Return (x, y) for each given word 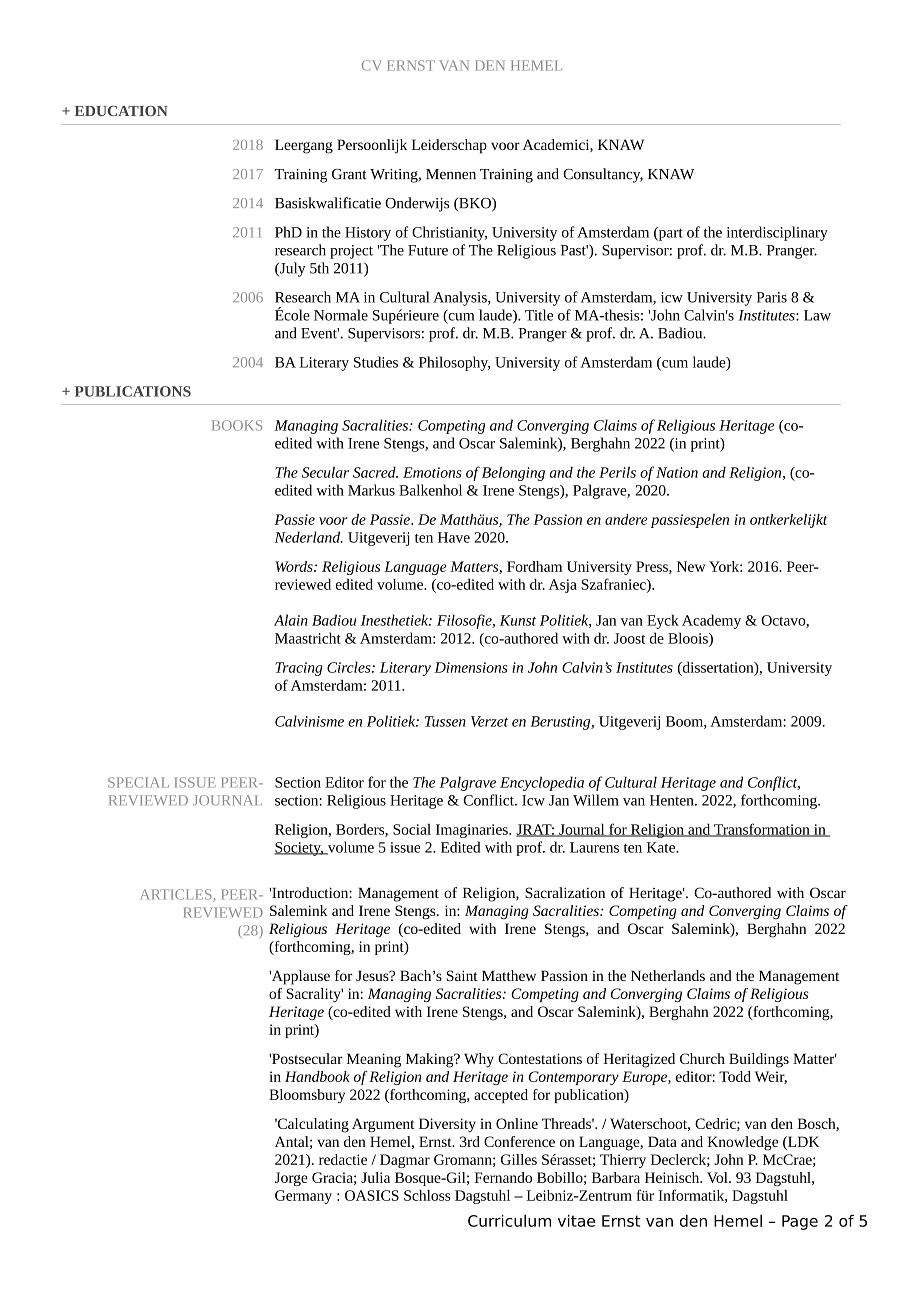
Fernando (503, 1177)
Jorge (291, 1179)
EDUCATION (121, 111)
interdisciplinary (777, 233)
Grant (349, 174)
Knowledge (742, 1143)
